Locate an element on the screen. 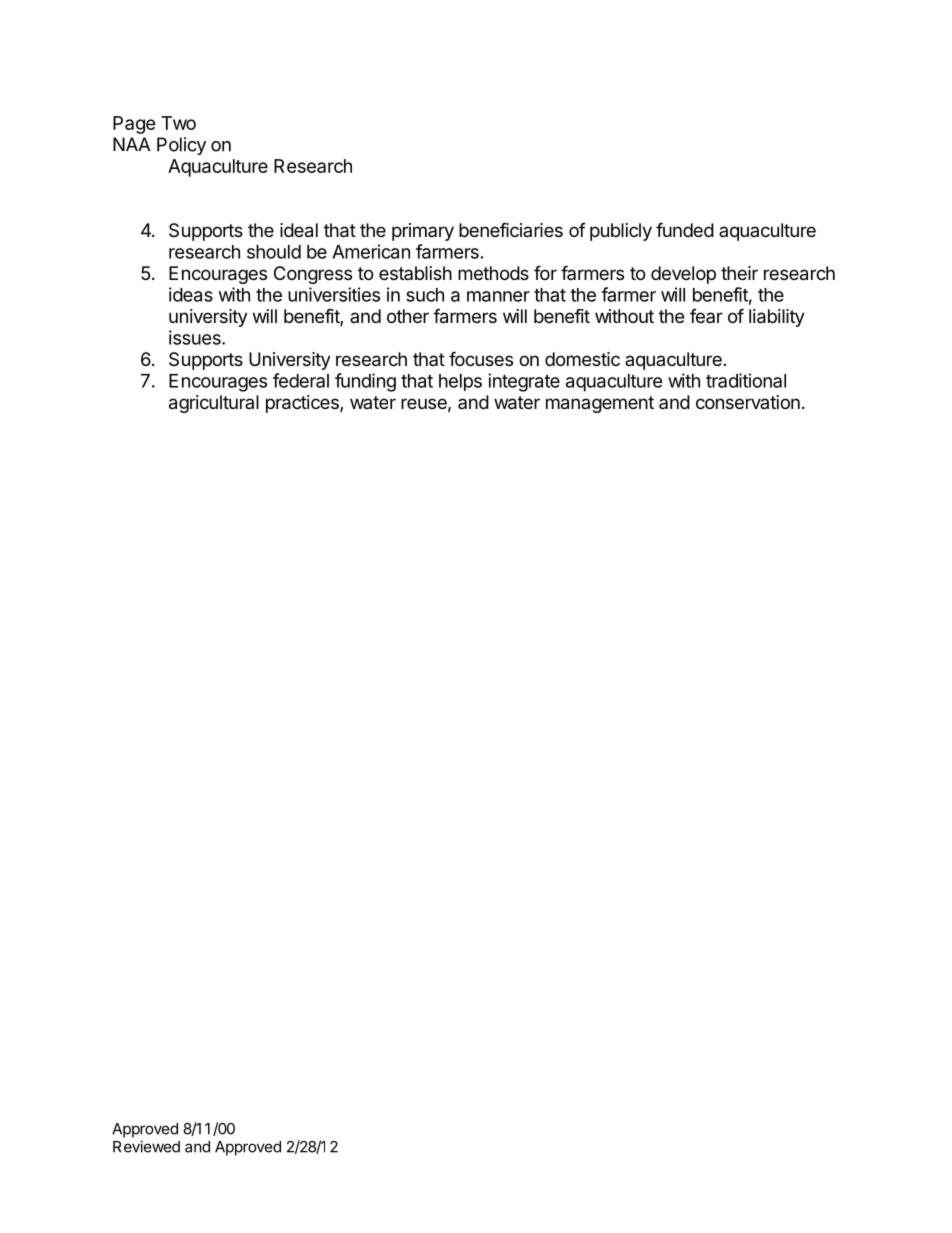 The image size is (952, 1233). practices is located at coordinates (303, 404).
